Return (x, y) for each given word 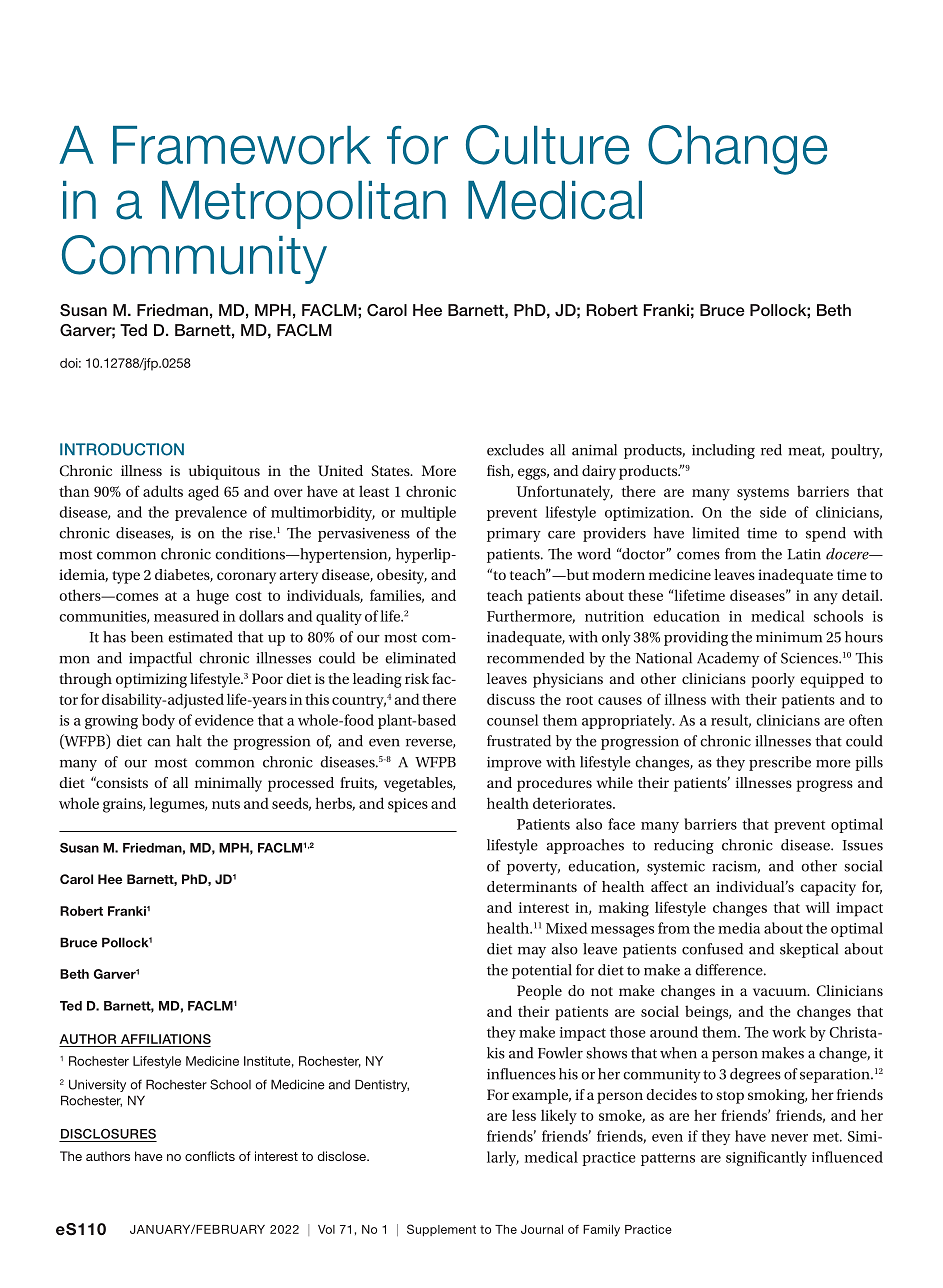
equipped (832, 680)
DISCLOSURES (108, 1134)
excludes (515, 450)
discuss (511, 699)
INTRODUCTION (122, 449)
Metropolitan (304, 205)
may (532, 952)
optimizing (151, 680)
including (723, 451)
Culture (547, 145)
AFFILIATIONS (166, 1039)
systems (763, 494)
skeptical (809, 950)
